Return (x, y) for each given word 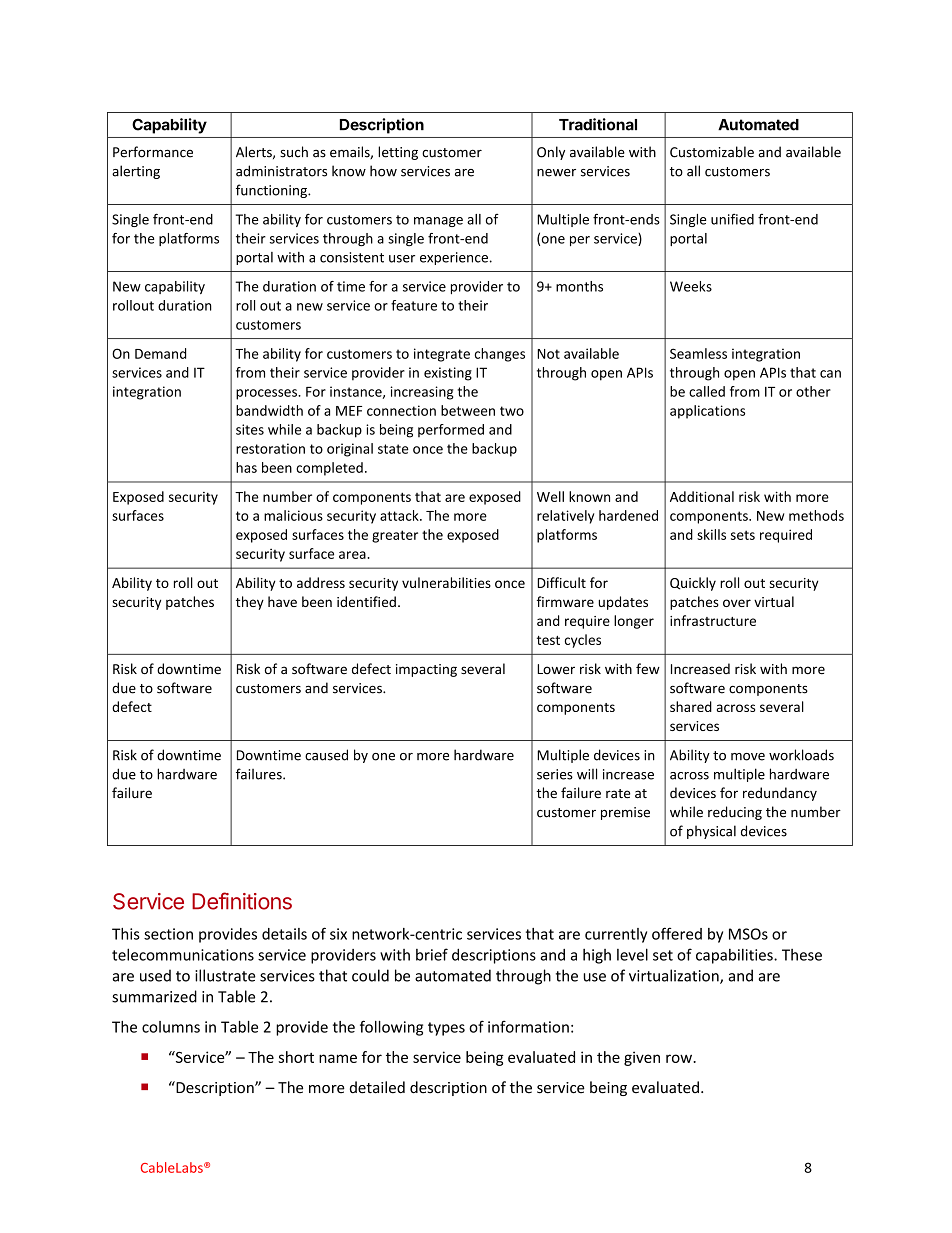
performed (451, 430)
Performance (153, 152)
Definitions (242, 901)
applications (707, 412)
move (748, 757)
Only (551, 153)
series (555, 774)
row (680, 1058)
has (246, 467)
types (446, 1029)
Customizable (712, 152)
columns (171, 1027)
